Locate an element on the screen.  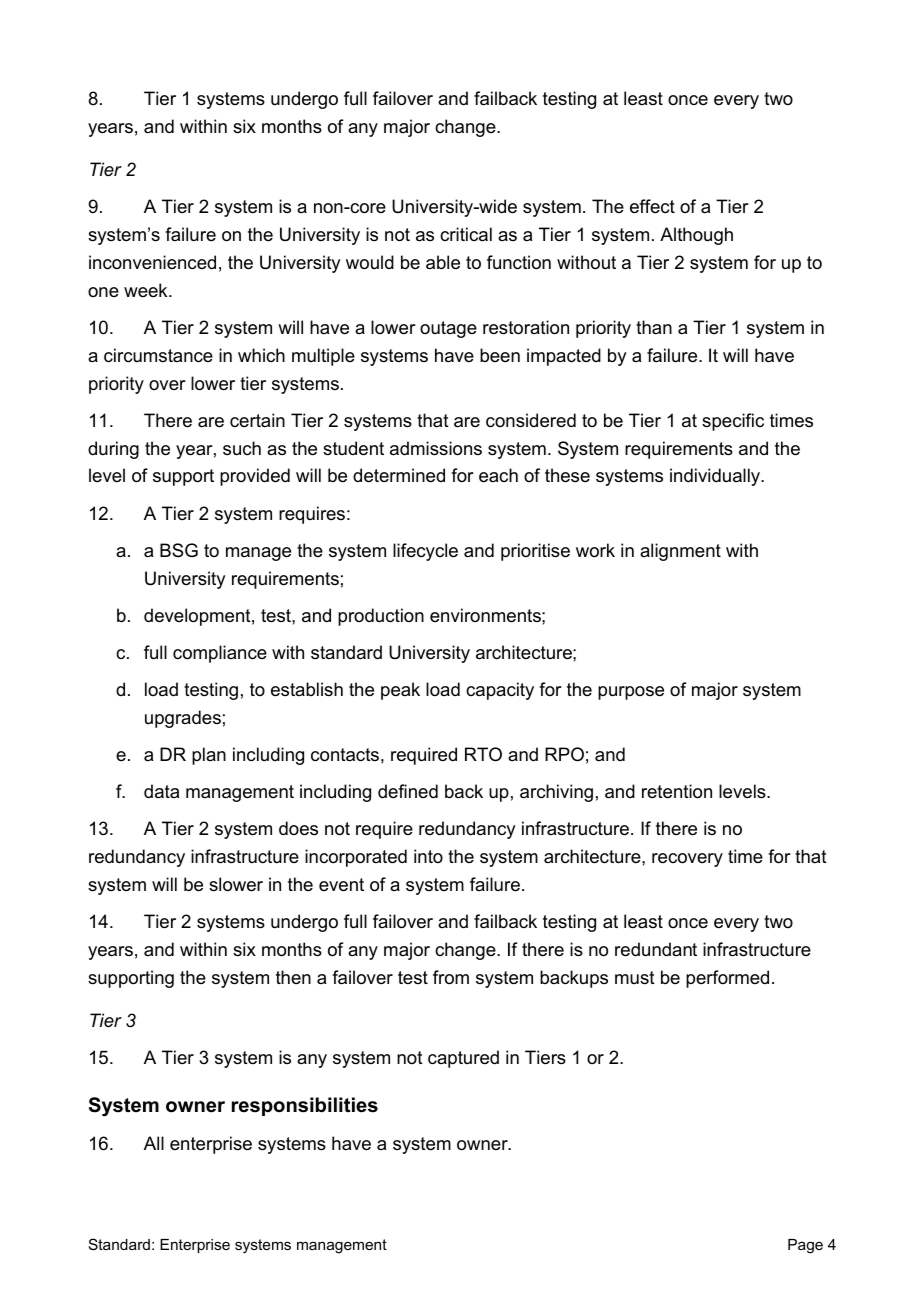
data is located at coordinates (161, 791).
